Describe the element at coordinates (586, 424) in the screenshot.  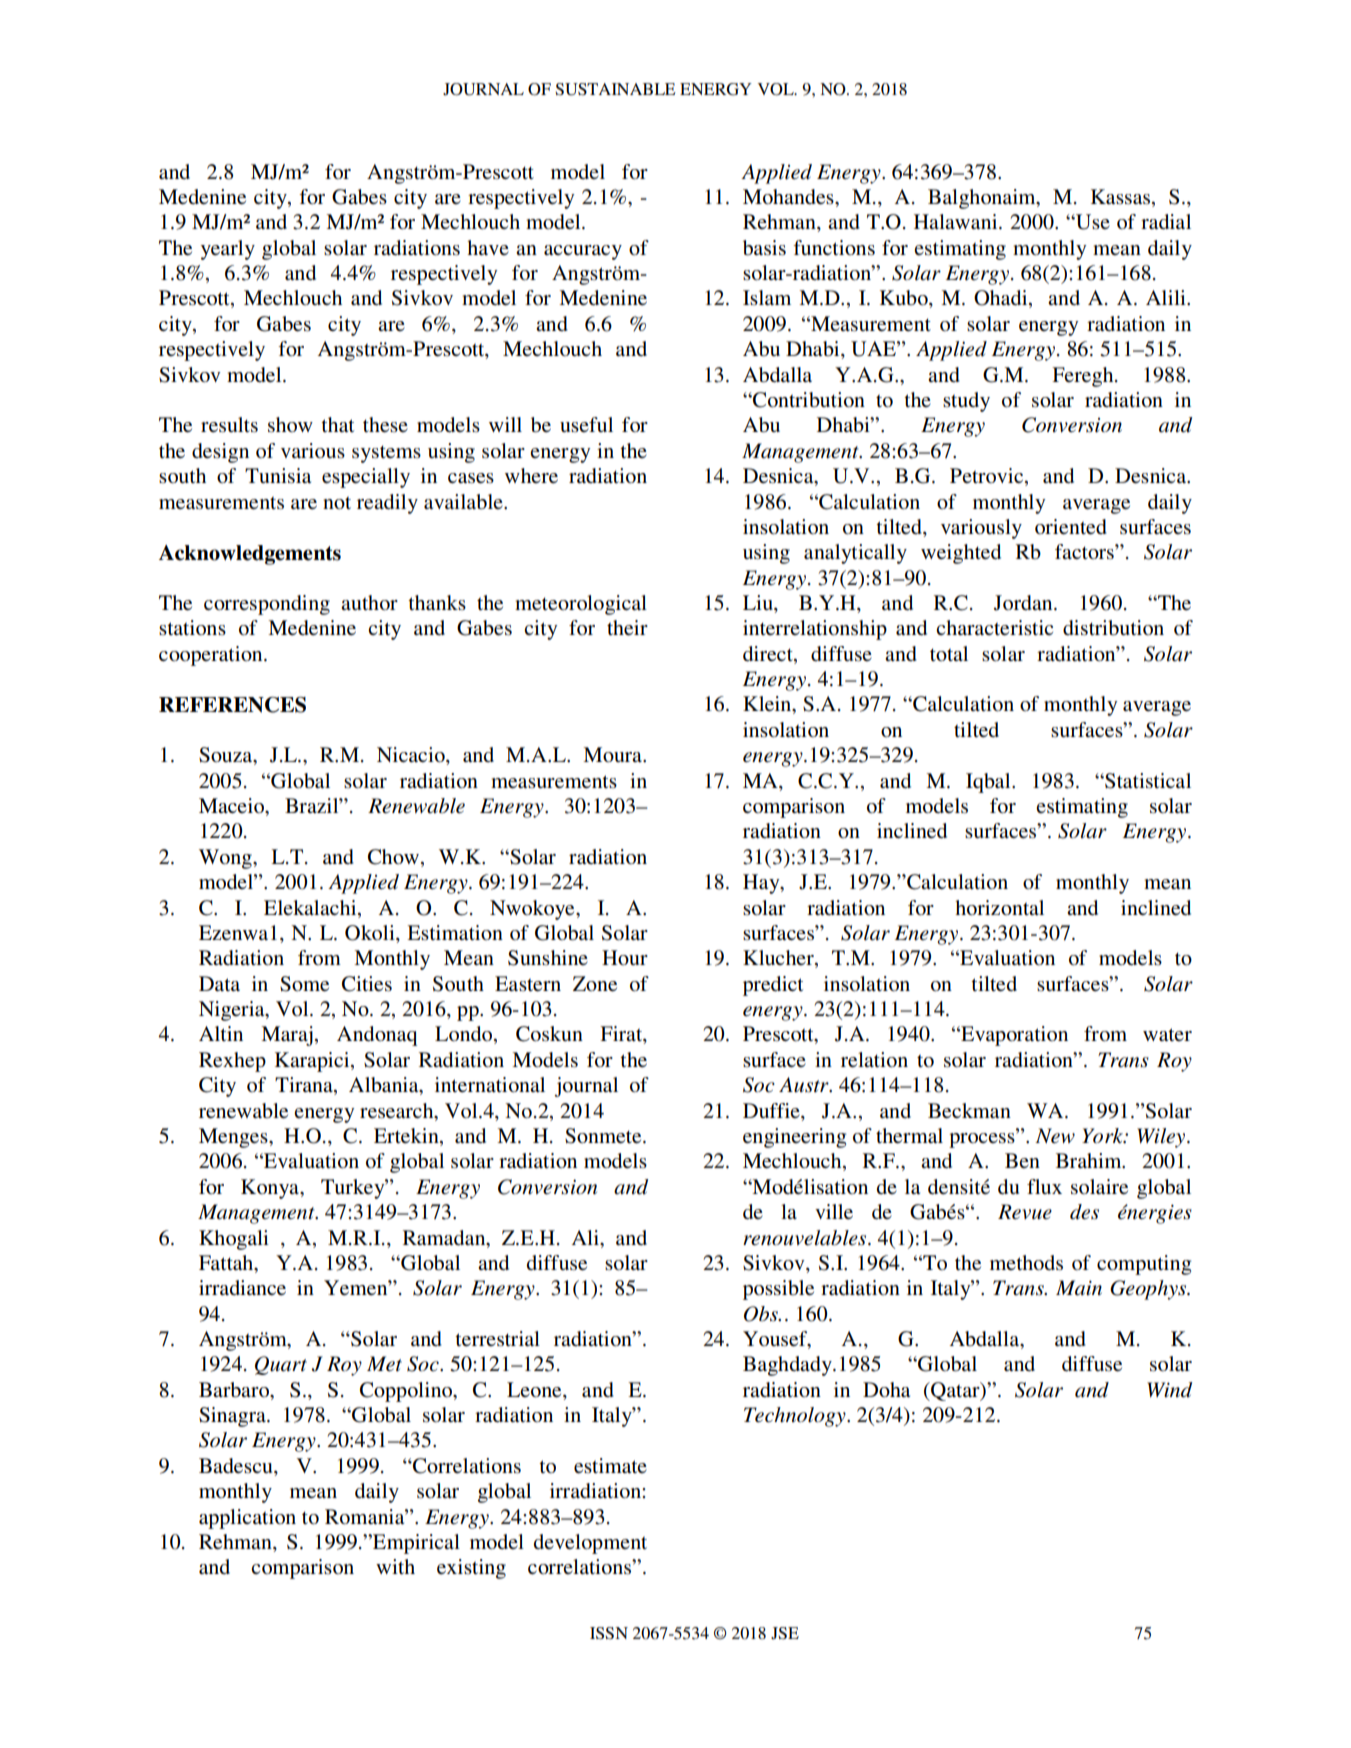
I see `useful` at that location.
